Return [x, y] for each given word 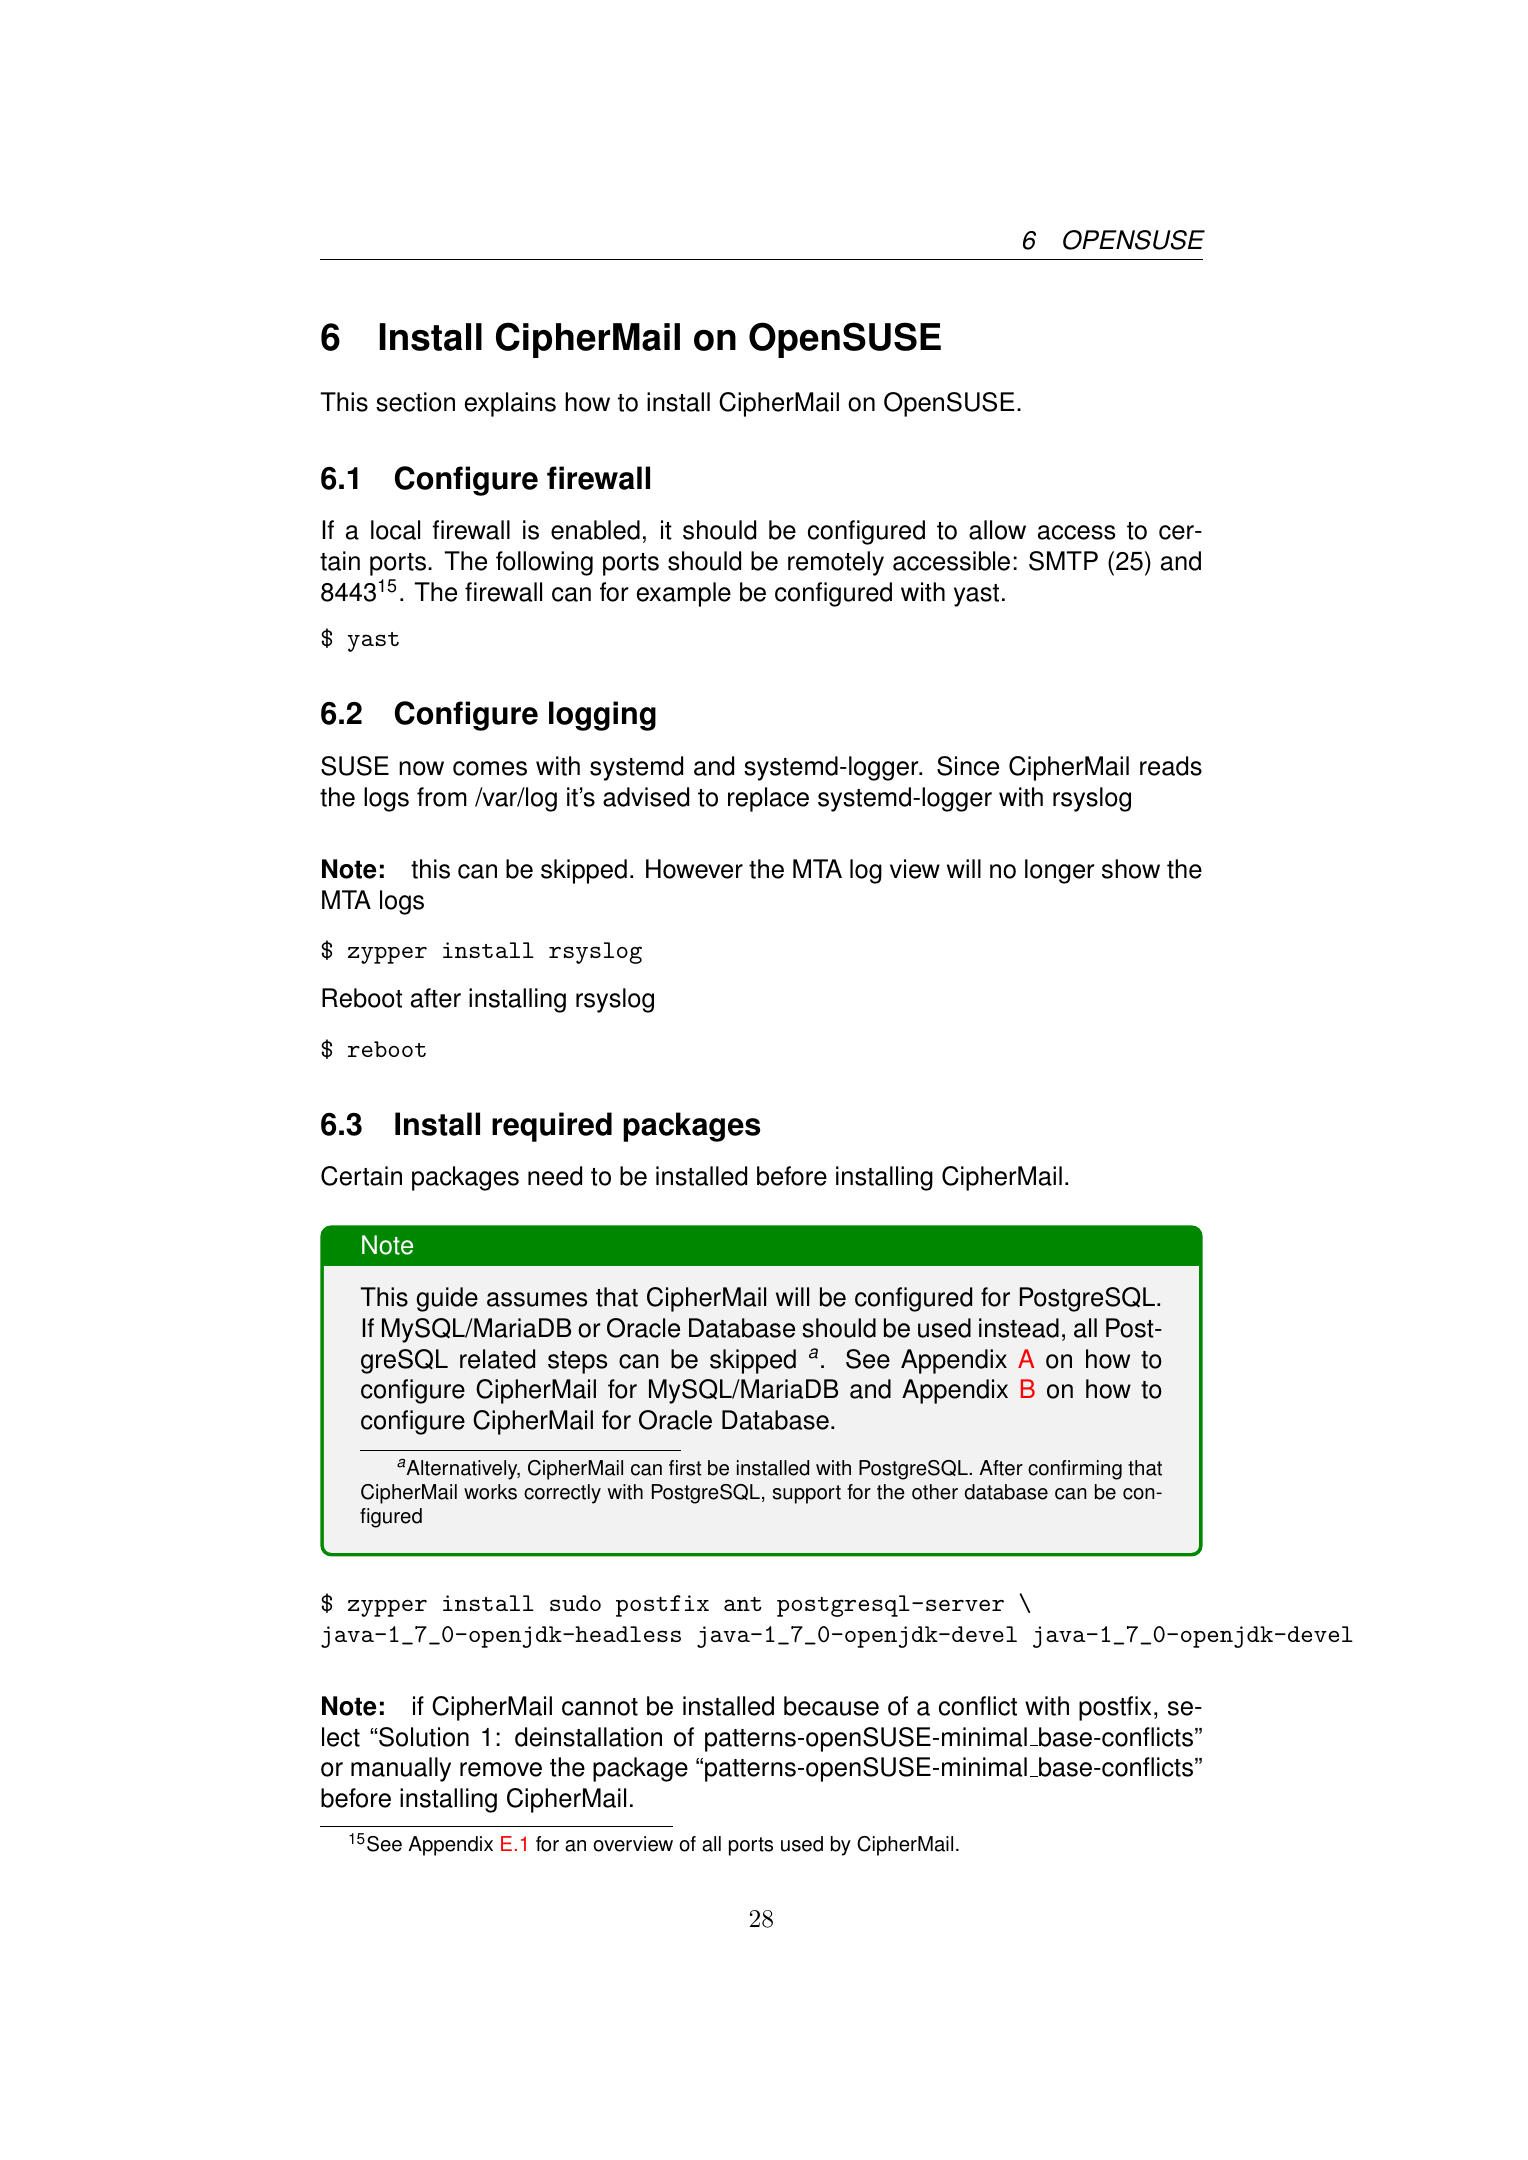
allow [997, 530]
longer [1060, 871]
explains [510, 404]
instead [1019, 1328]
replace [768, 799]
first [685, 1468]
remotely [836, 563]
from [442, 797]
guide [447, 1299]
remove [501, 1769]
